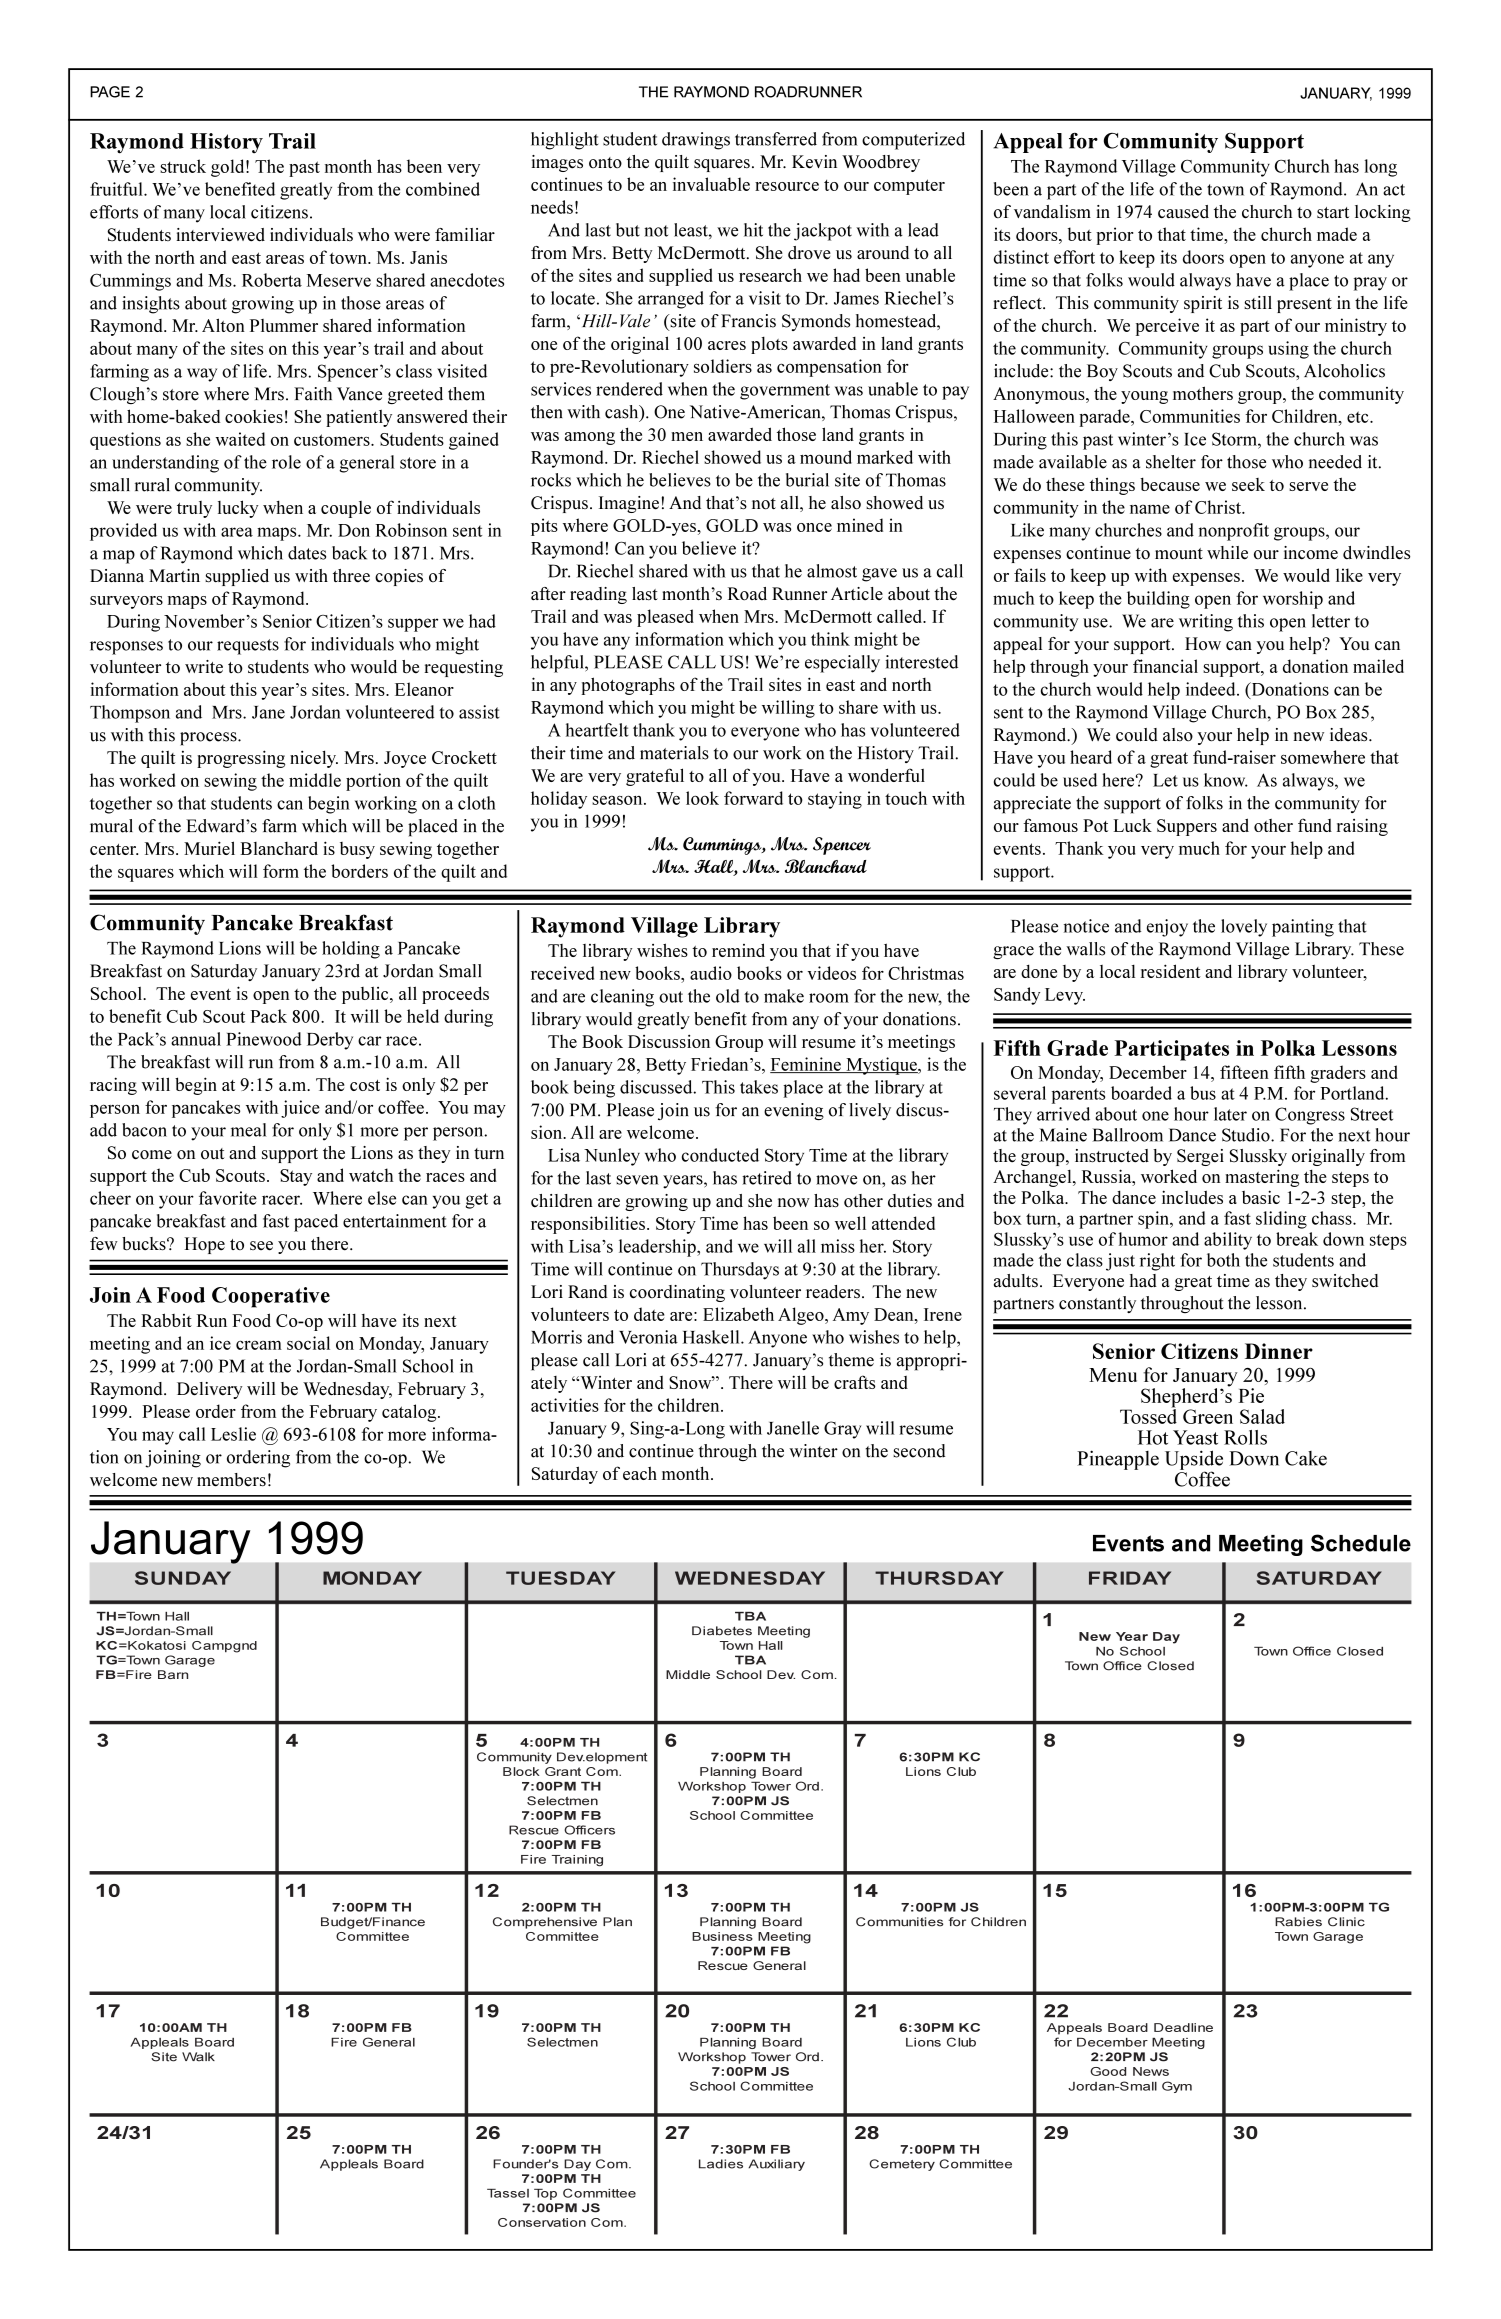 The width and height of the screenshot is (1501, 2319). I want to click on start, so click(1333, 213).
